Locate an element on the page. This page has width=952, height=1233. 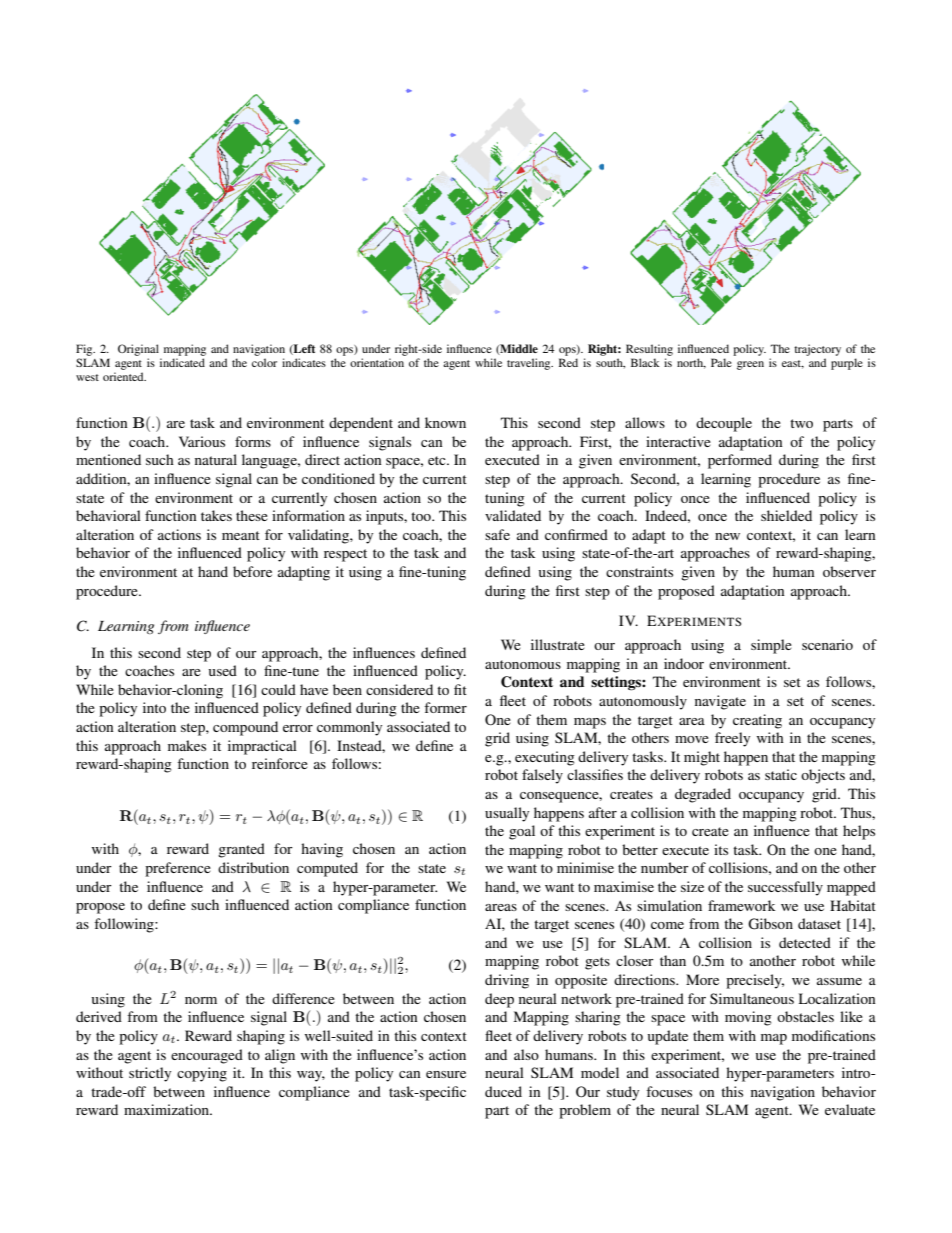
illustrate is located at coordinates (558, 644).
